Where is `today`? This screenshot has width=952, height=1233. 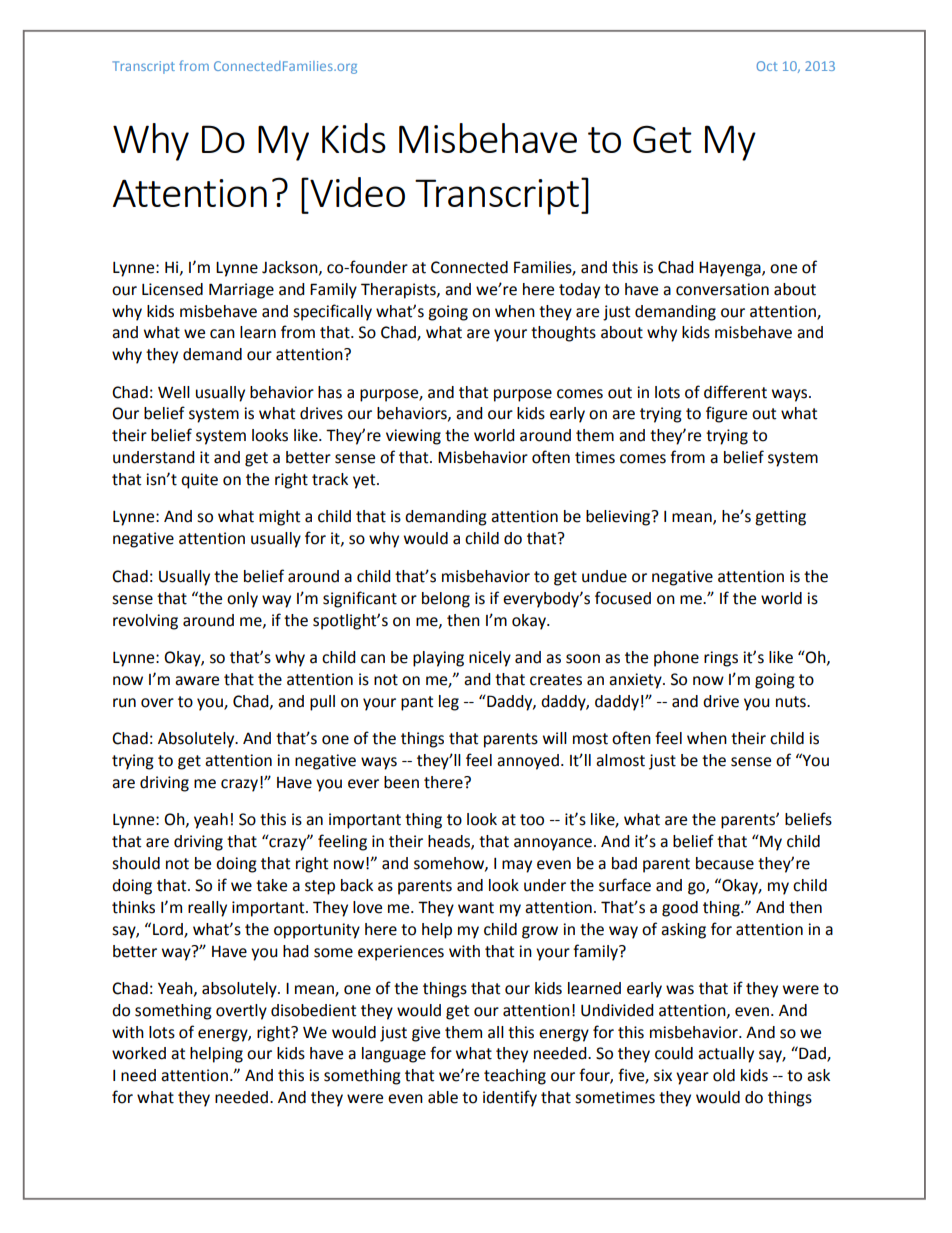
today is located at coordinates (579, 291).
